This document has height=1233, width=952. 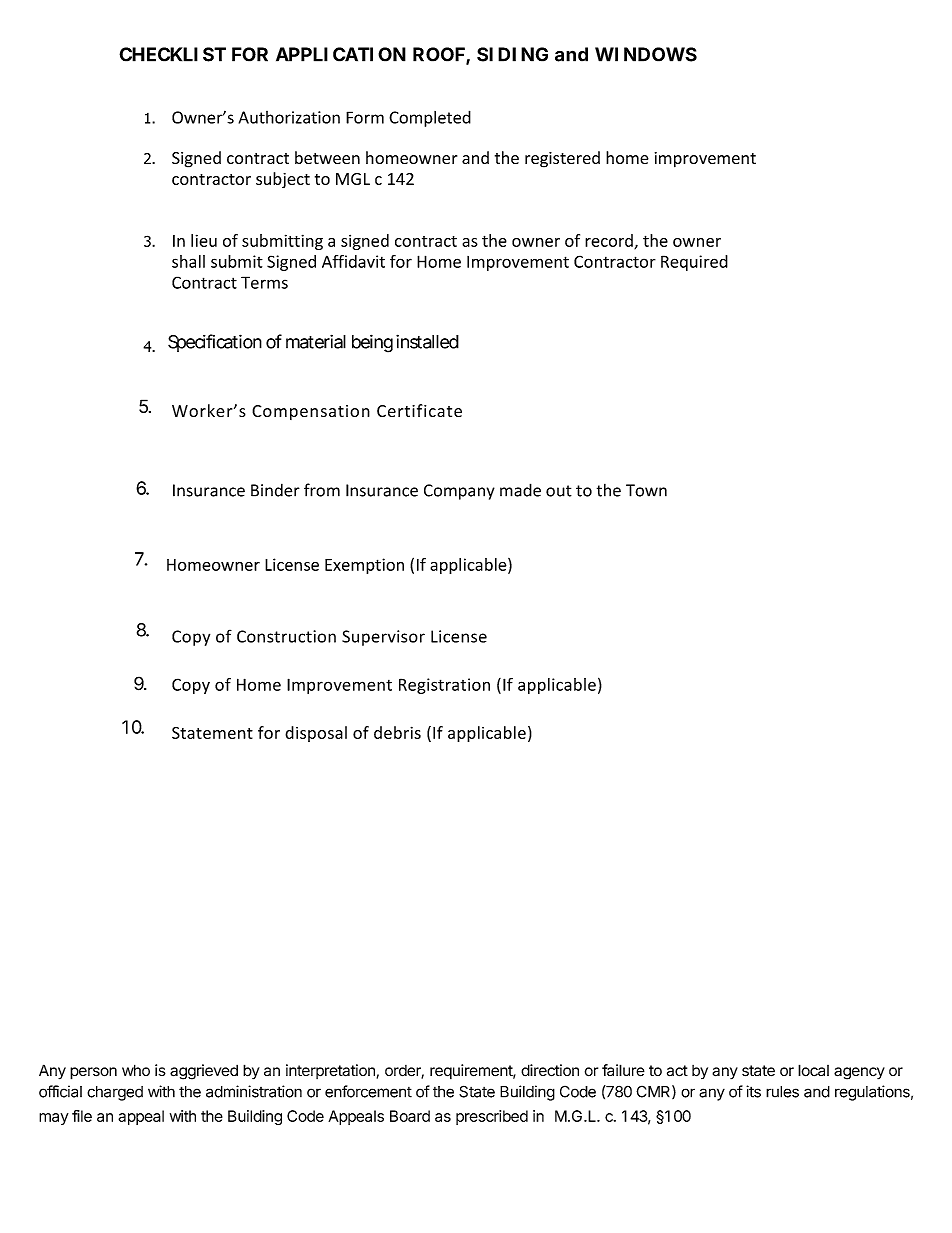 What do you see at coordinates (289, 117) in the document?
I see `Authorization` at bounding box center [289, 117].
